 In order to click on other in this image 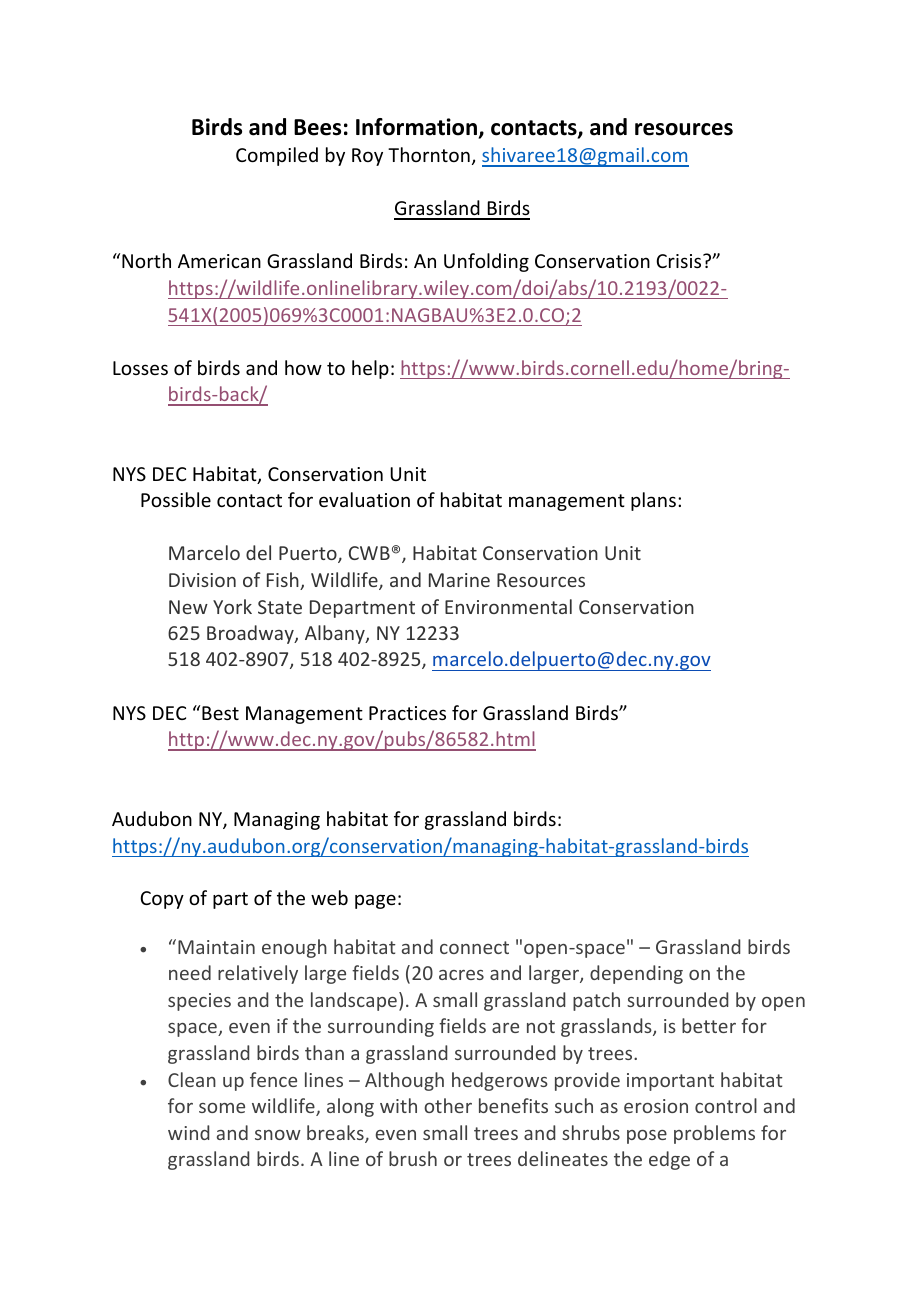, I will do `click(448, 1105)`.
